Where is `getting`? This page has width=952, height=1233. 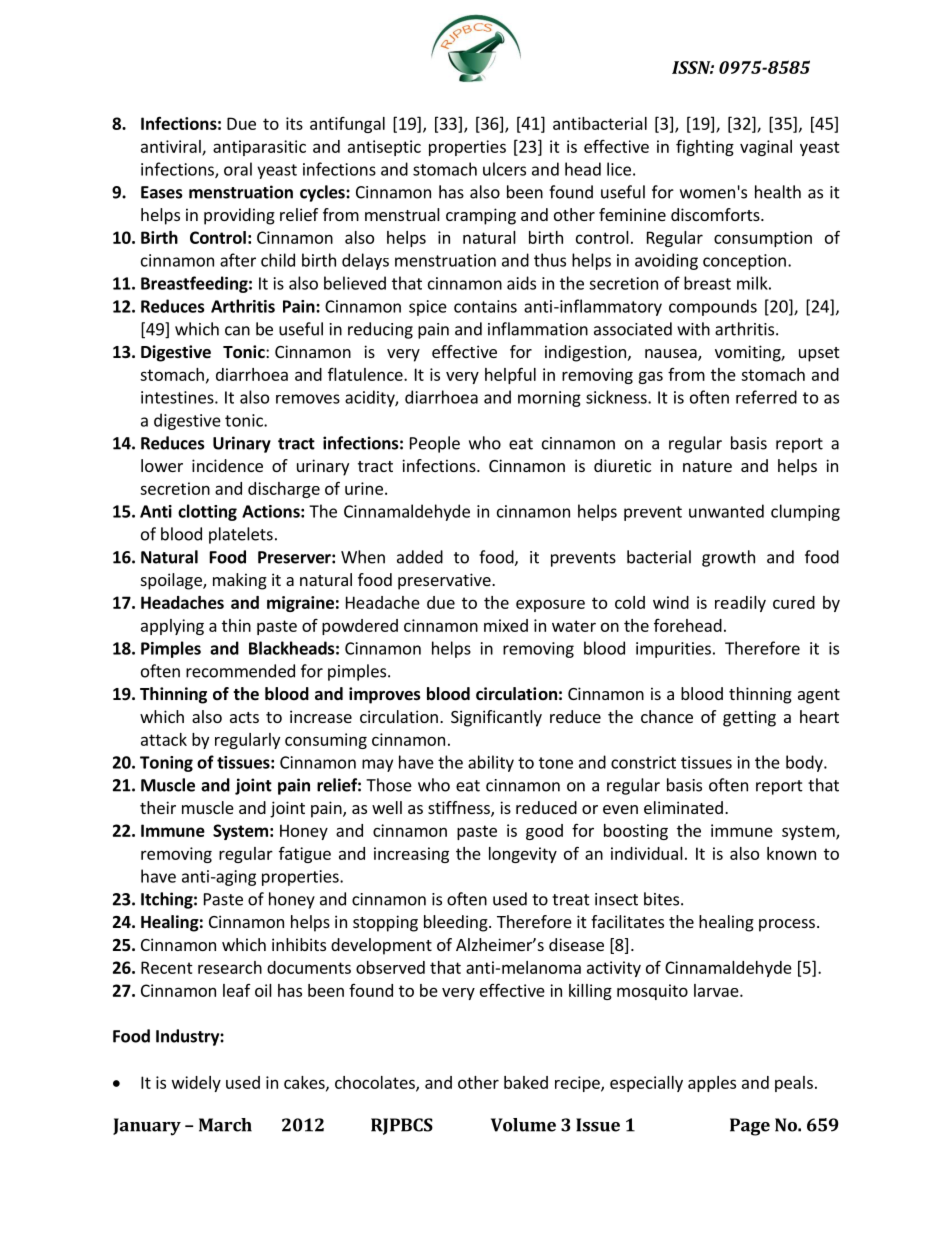
getting is located at coordinates (749, 718).
